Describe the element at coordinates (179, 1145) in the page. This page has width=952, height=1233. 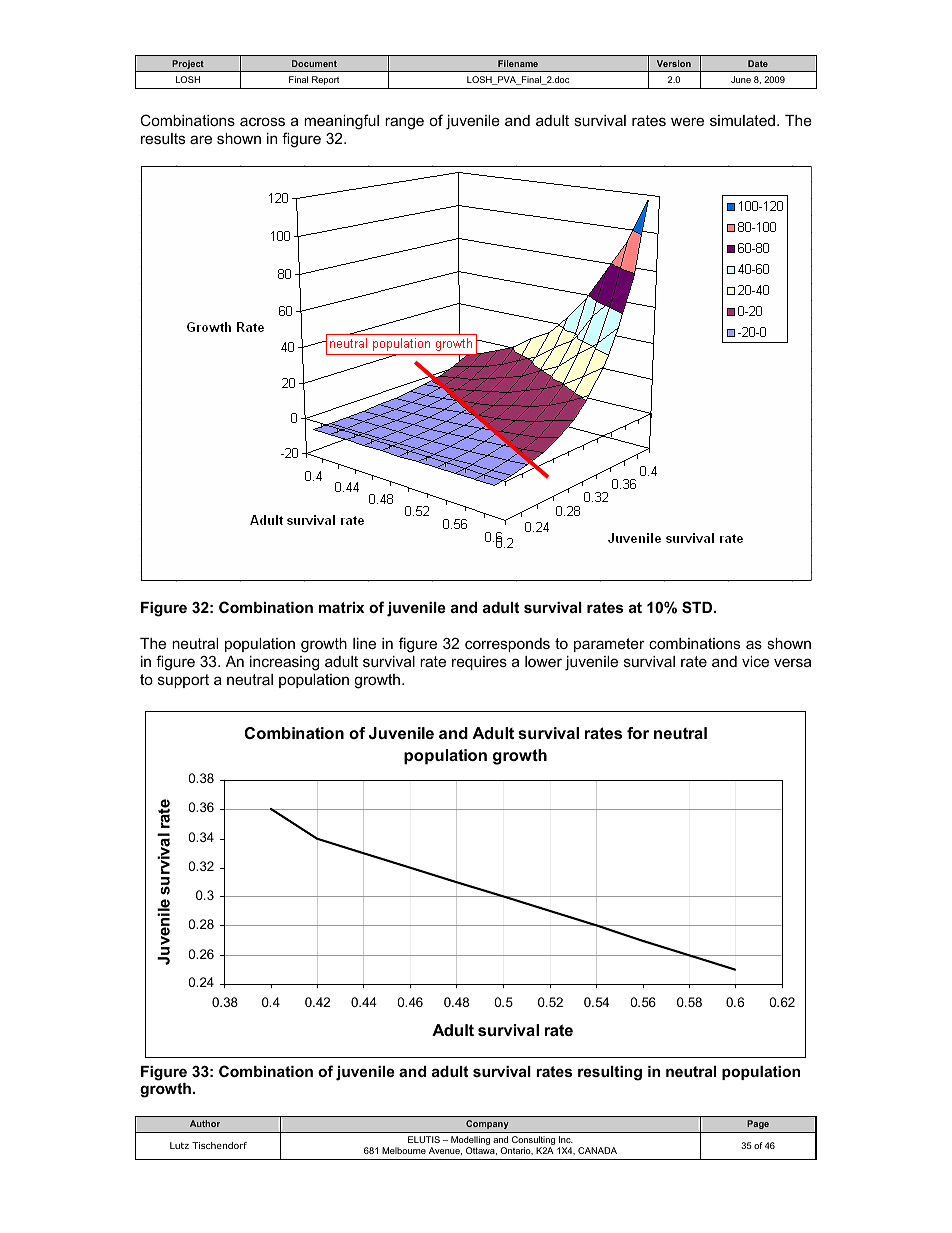
I see `Lutz` at that location.
